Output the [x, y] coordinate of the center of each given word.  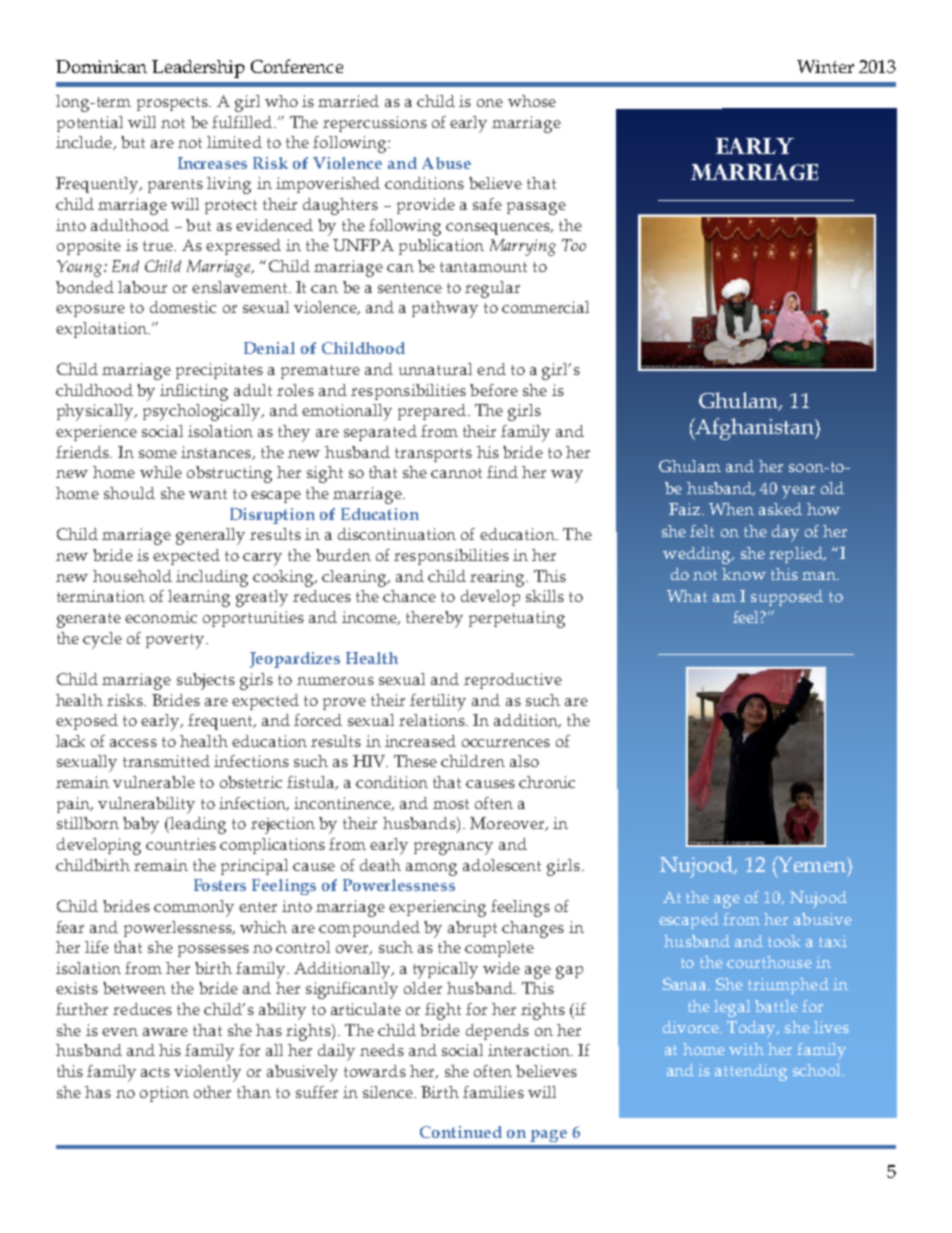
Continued [461, 1132]
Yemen [812, 864]
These [415, 761]
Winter [825, 66]
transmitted [166, 761]
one [490, 103]
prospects [173, 104]
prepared [433, 412]
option [164, 1094]
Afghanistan [755, 429]
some [158, 454]
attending [751, 1072]
